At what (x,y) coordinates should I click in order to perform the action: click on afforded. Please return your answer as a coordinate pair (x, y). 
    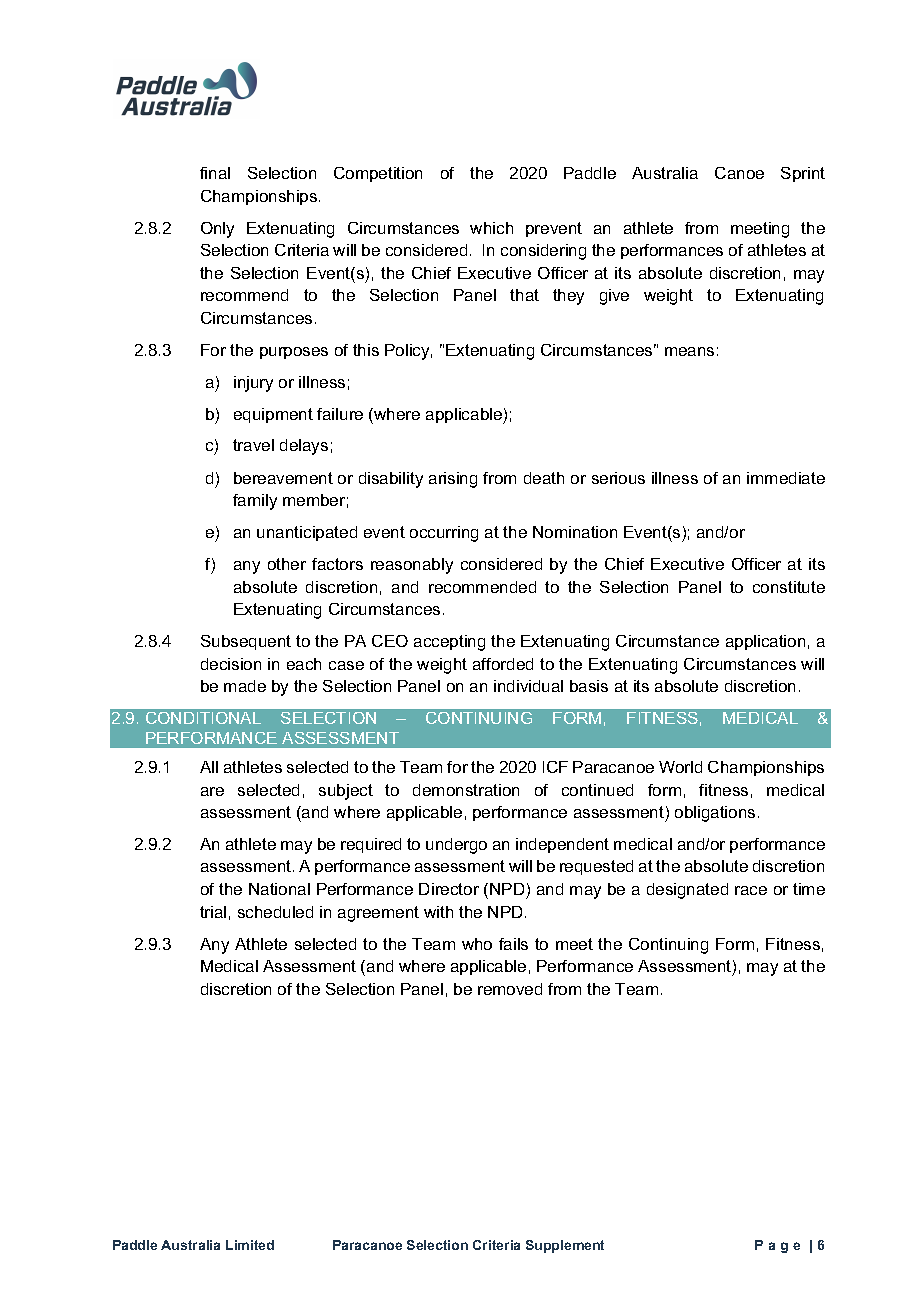
    Looking at the image, I should click on (503, 664).
